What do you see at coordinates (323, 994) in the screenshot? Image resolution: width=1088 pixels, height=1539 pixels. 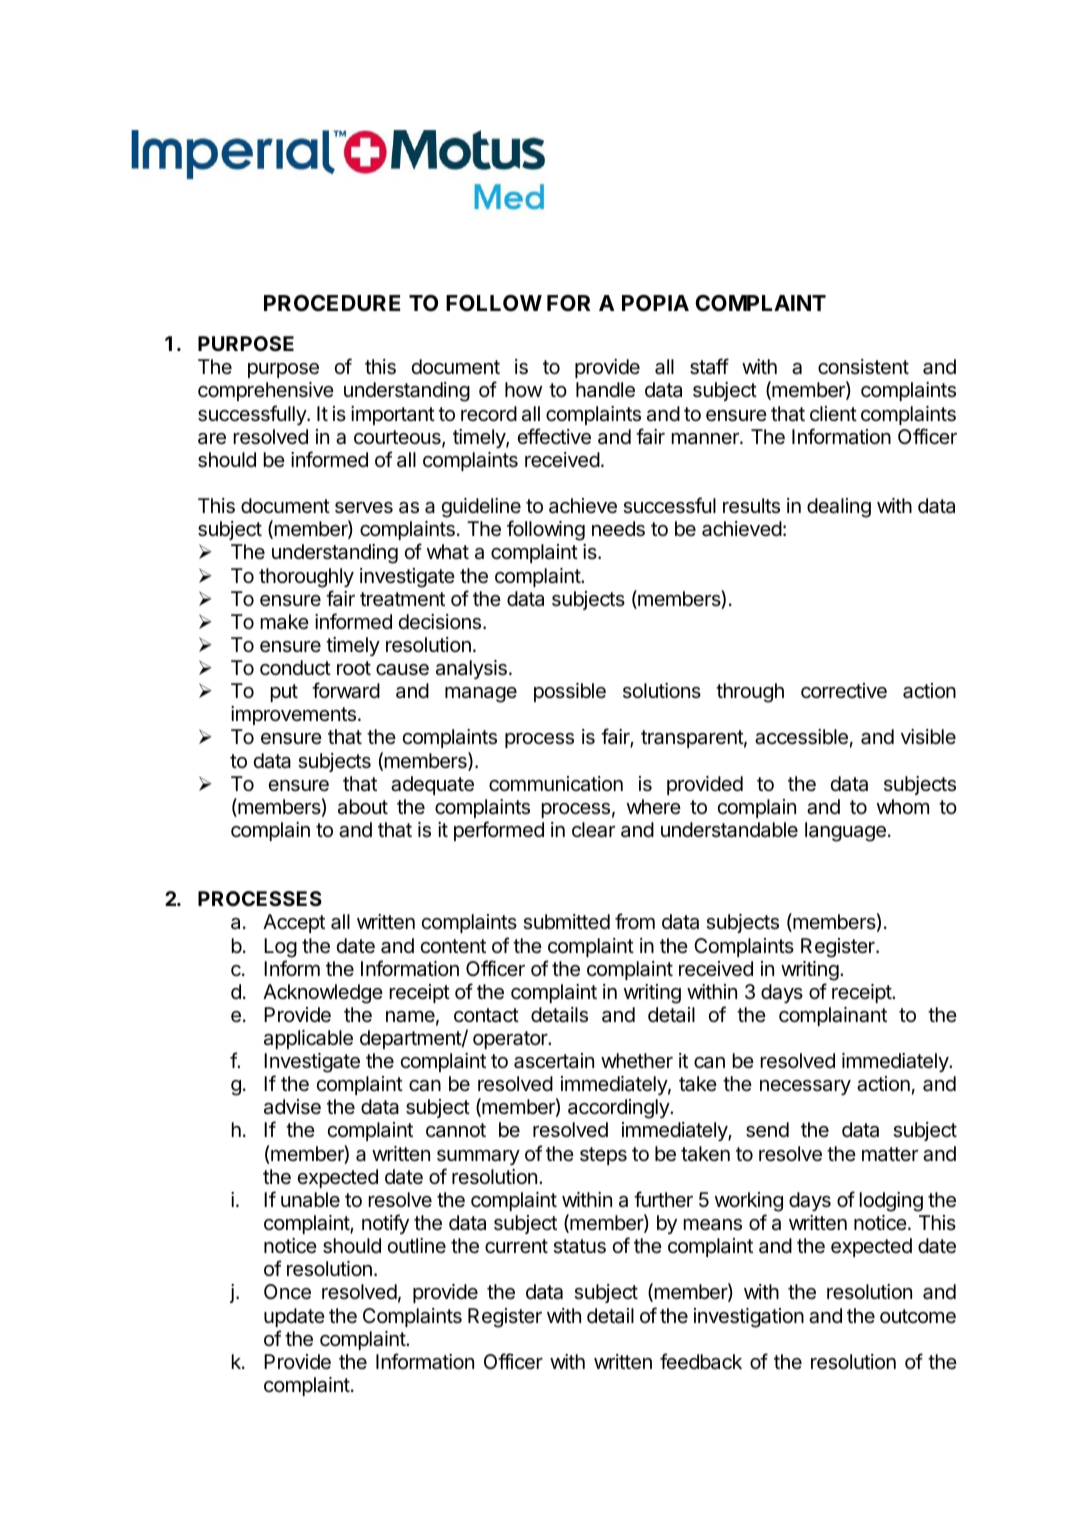 I see `Acknowledge` at bounding box center [323, 994].
